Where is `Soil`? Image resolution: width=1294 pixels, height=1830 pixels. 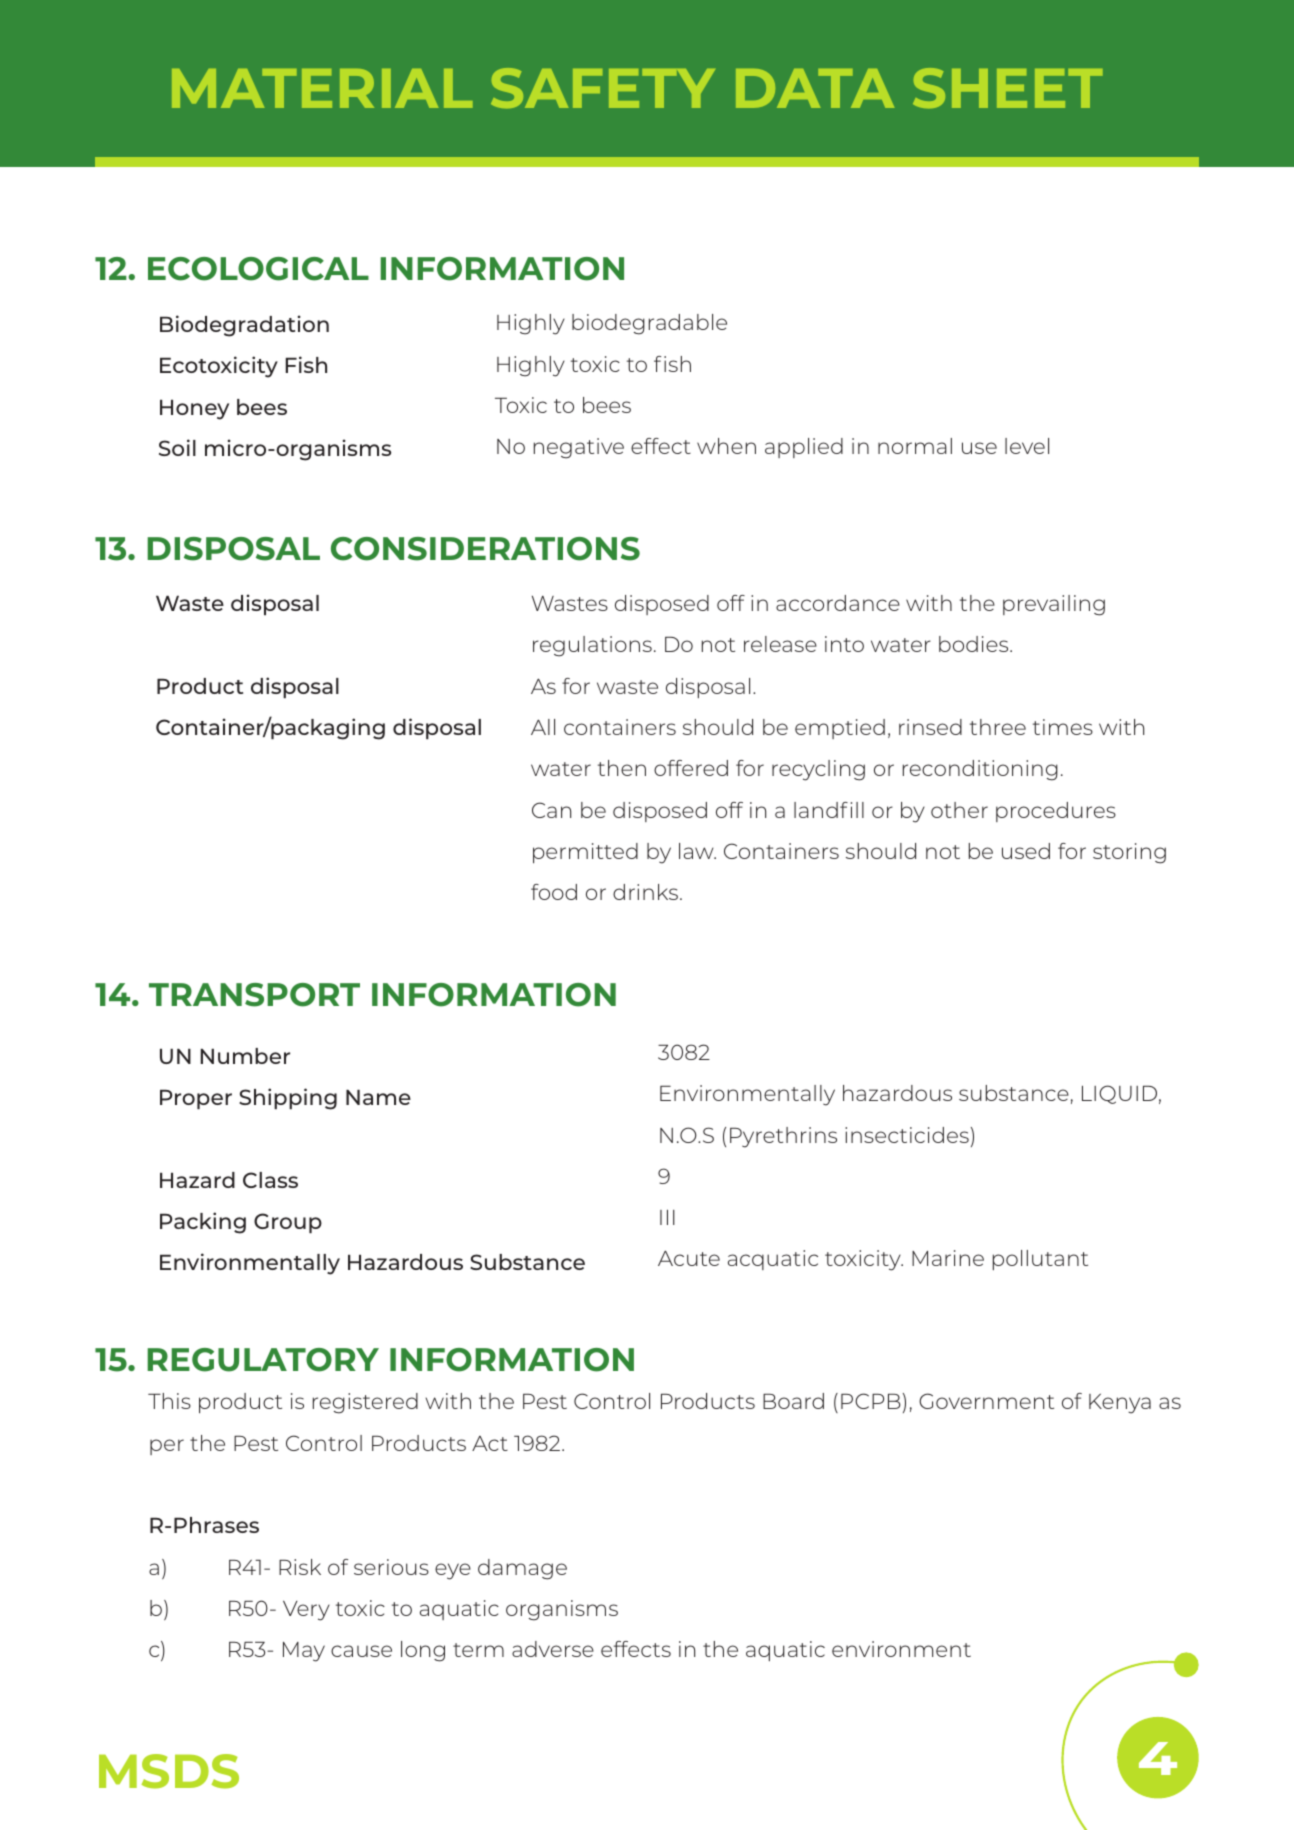 Soil is located at coordinates (177, 447).
